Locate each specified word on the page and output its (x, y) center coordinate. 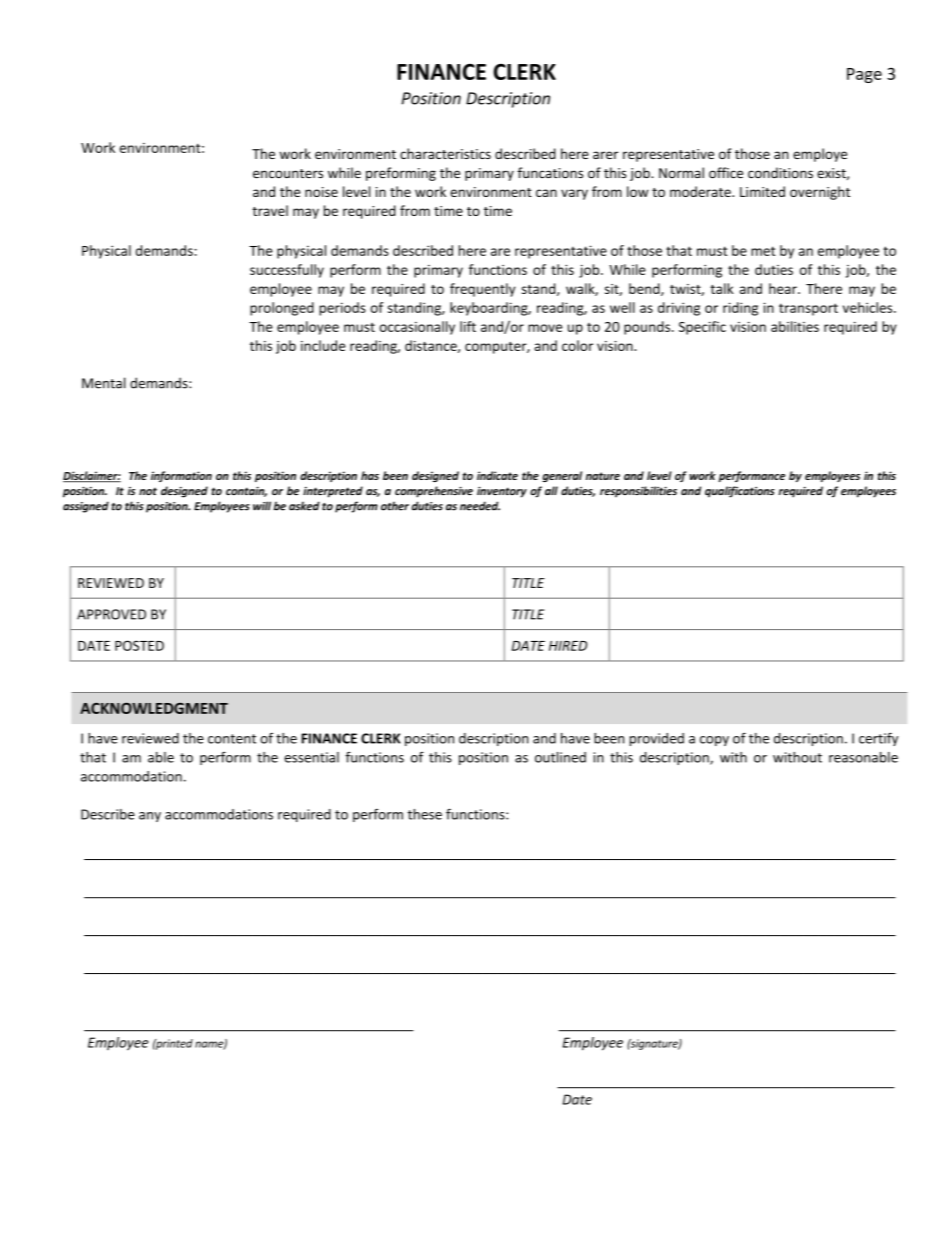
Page (864, 75)
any (150, 817)
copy (714, 741)
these (425, 814)
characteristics (445, 153)
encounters (288, 174)
